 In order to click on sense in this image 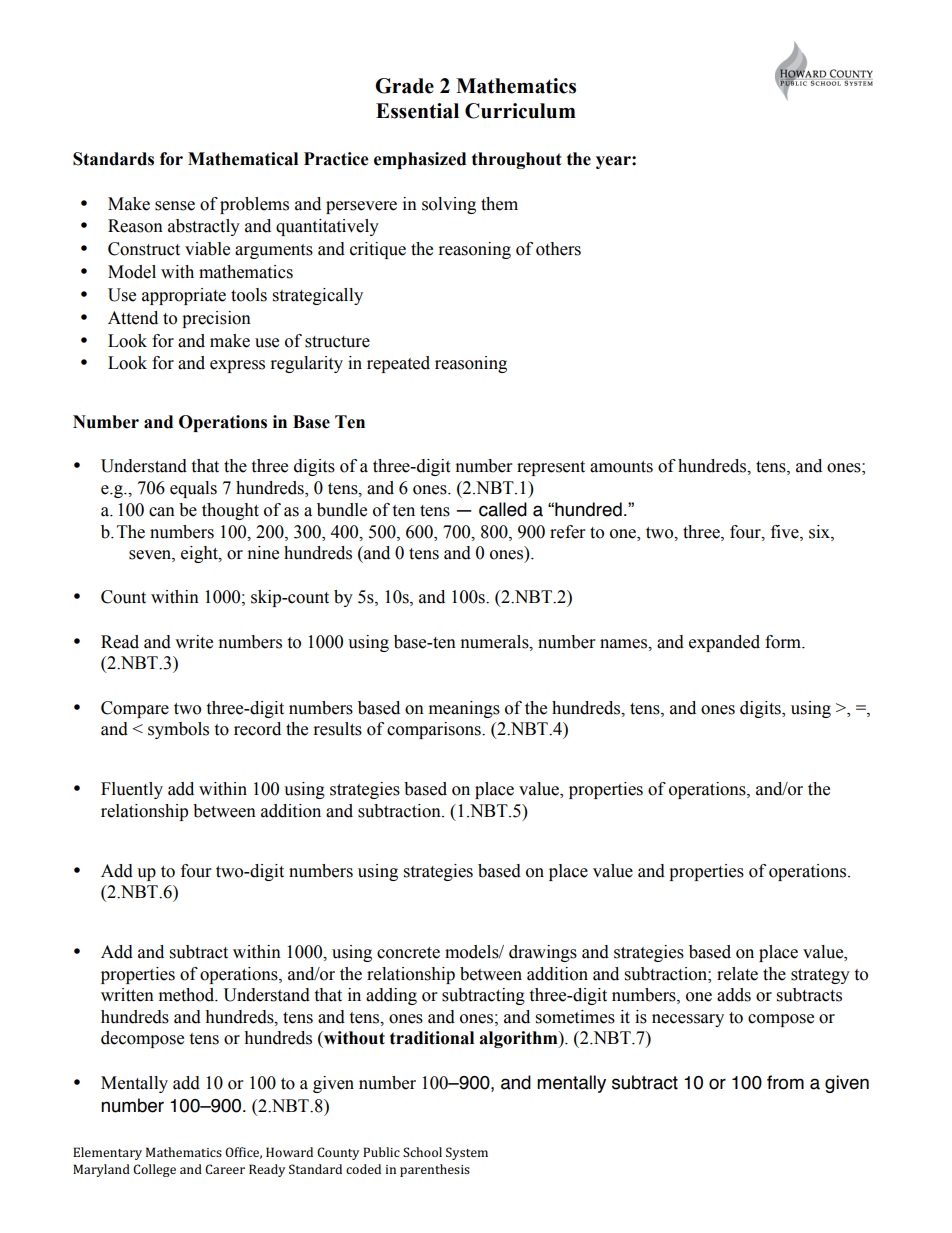, I will do `click(175, 206)`.
